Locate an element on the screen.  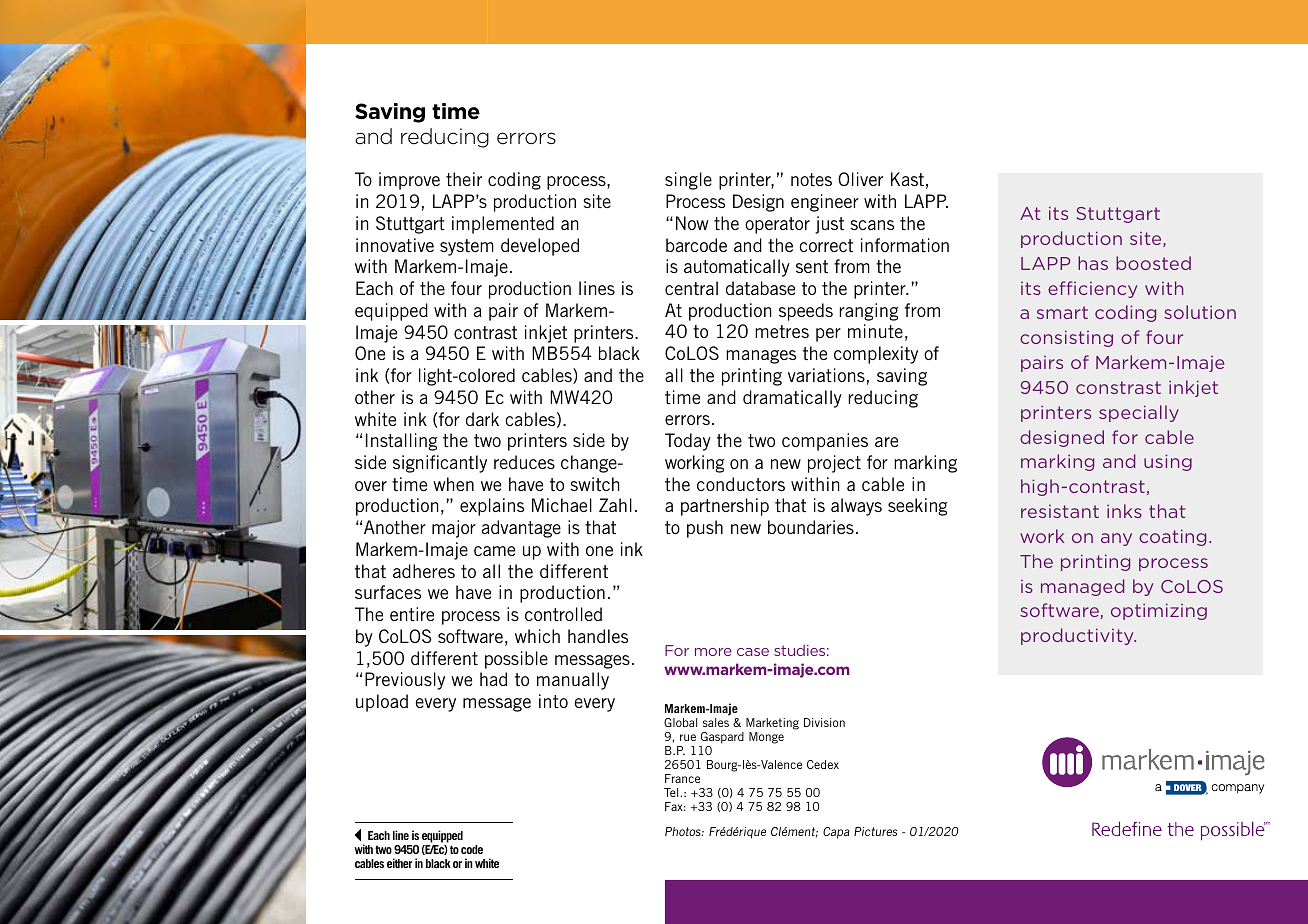
inks is located at coordinates (1124, 511).
